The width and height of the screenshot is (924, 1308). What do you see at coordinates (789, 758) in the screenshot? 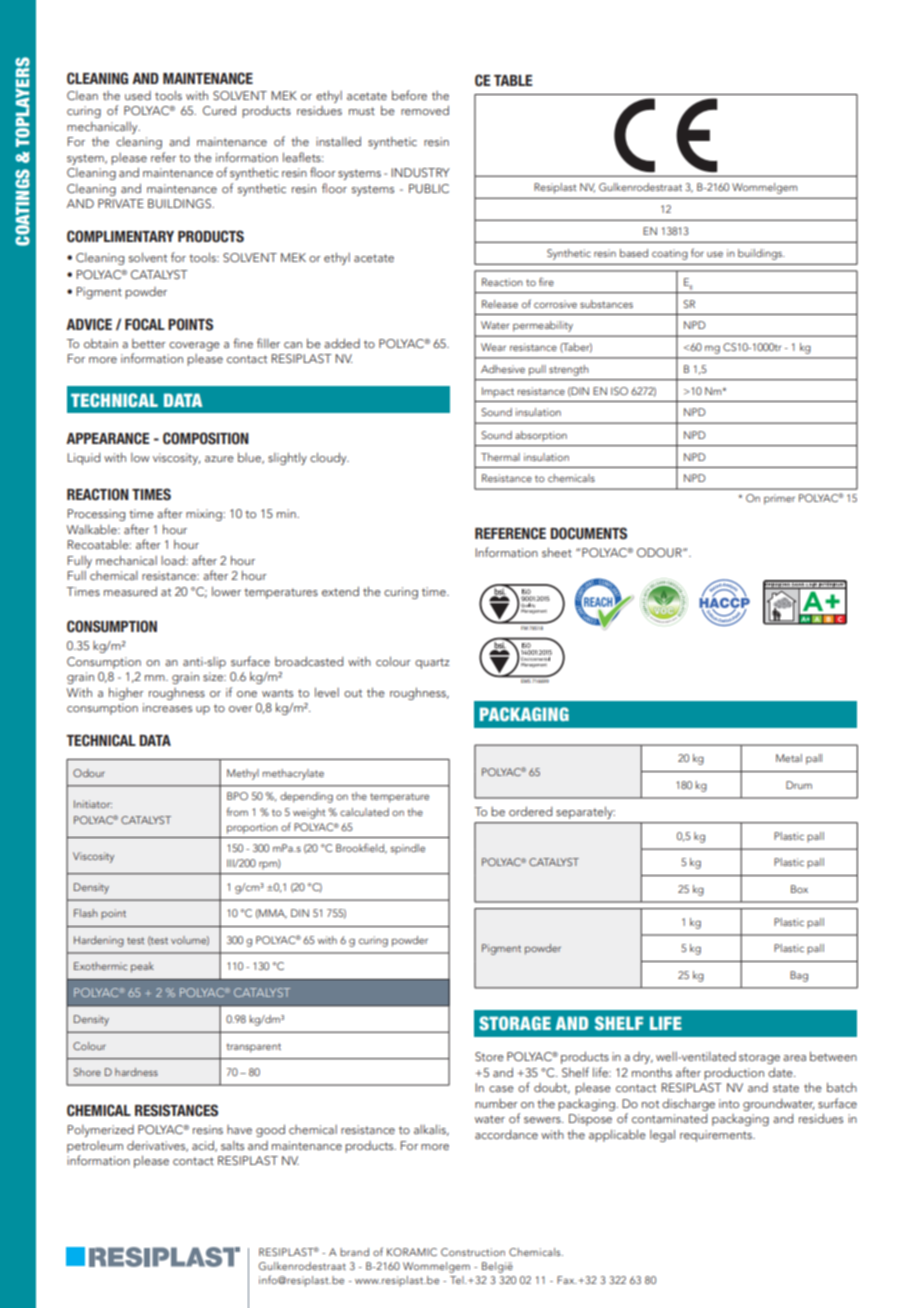
I see `Metal` at bounding box center [789, 758].
